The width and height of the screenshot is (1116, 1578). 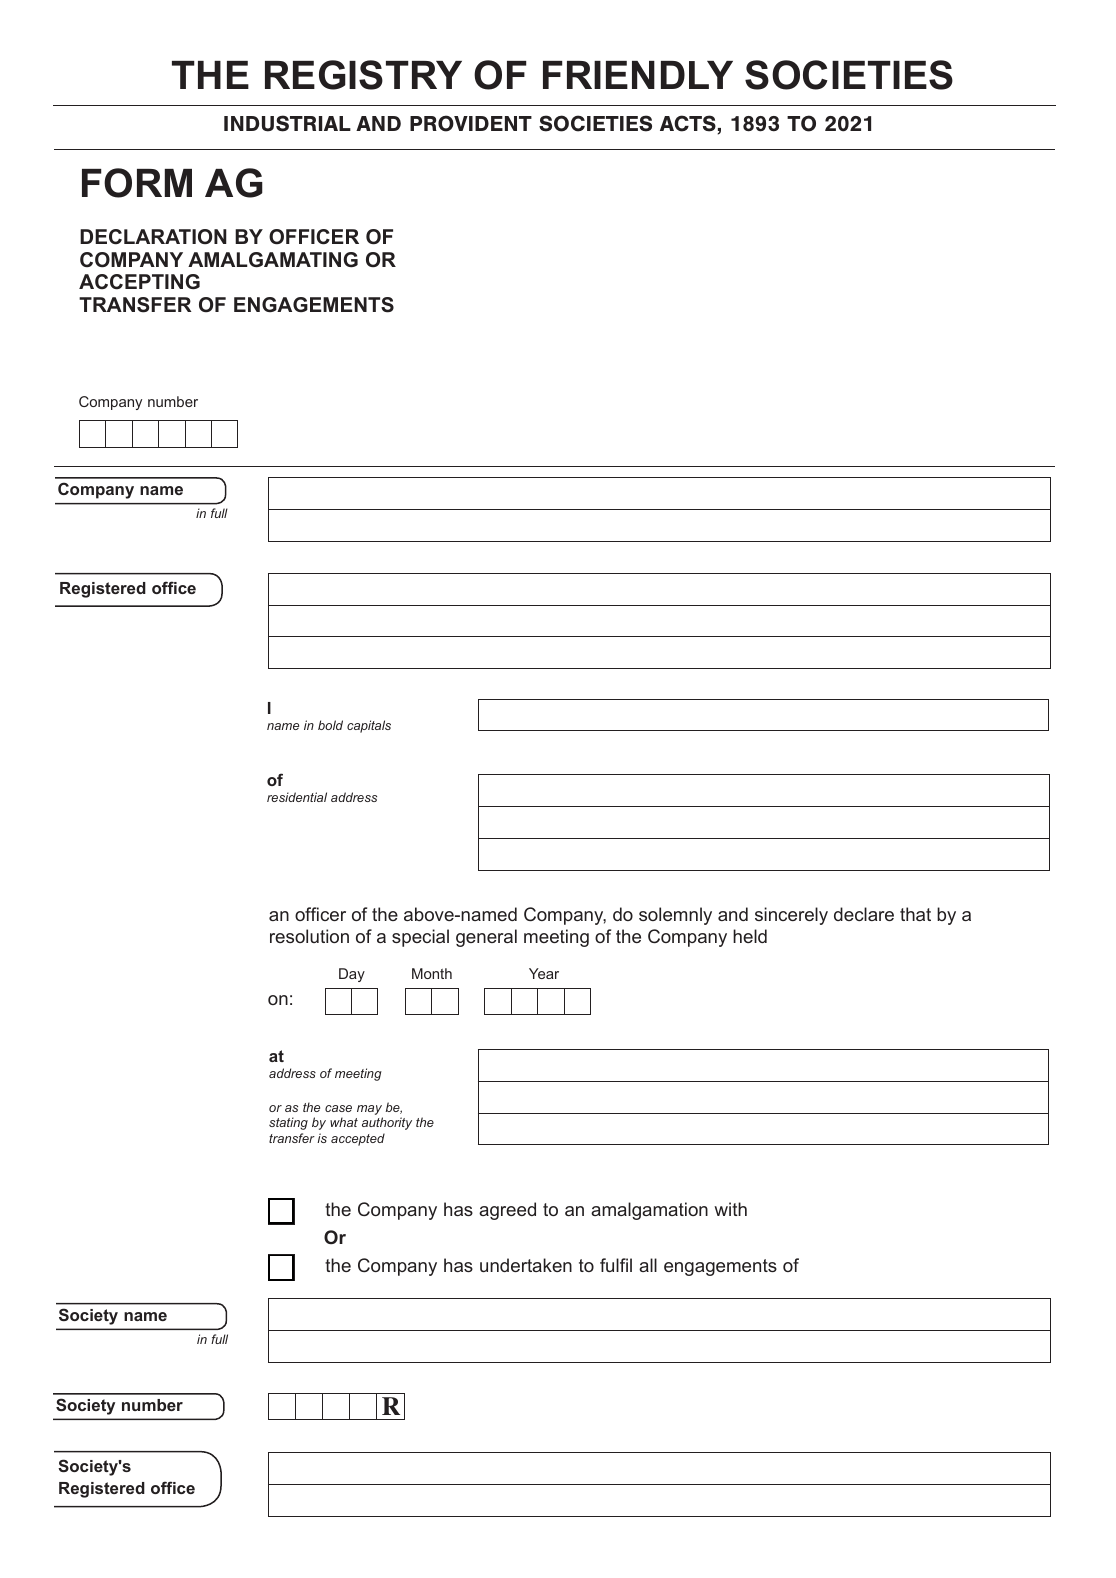 What do you see at coordinates (864, 914) in the screenshot?
I see `declare` at bounding box center [864, 914].
